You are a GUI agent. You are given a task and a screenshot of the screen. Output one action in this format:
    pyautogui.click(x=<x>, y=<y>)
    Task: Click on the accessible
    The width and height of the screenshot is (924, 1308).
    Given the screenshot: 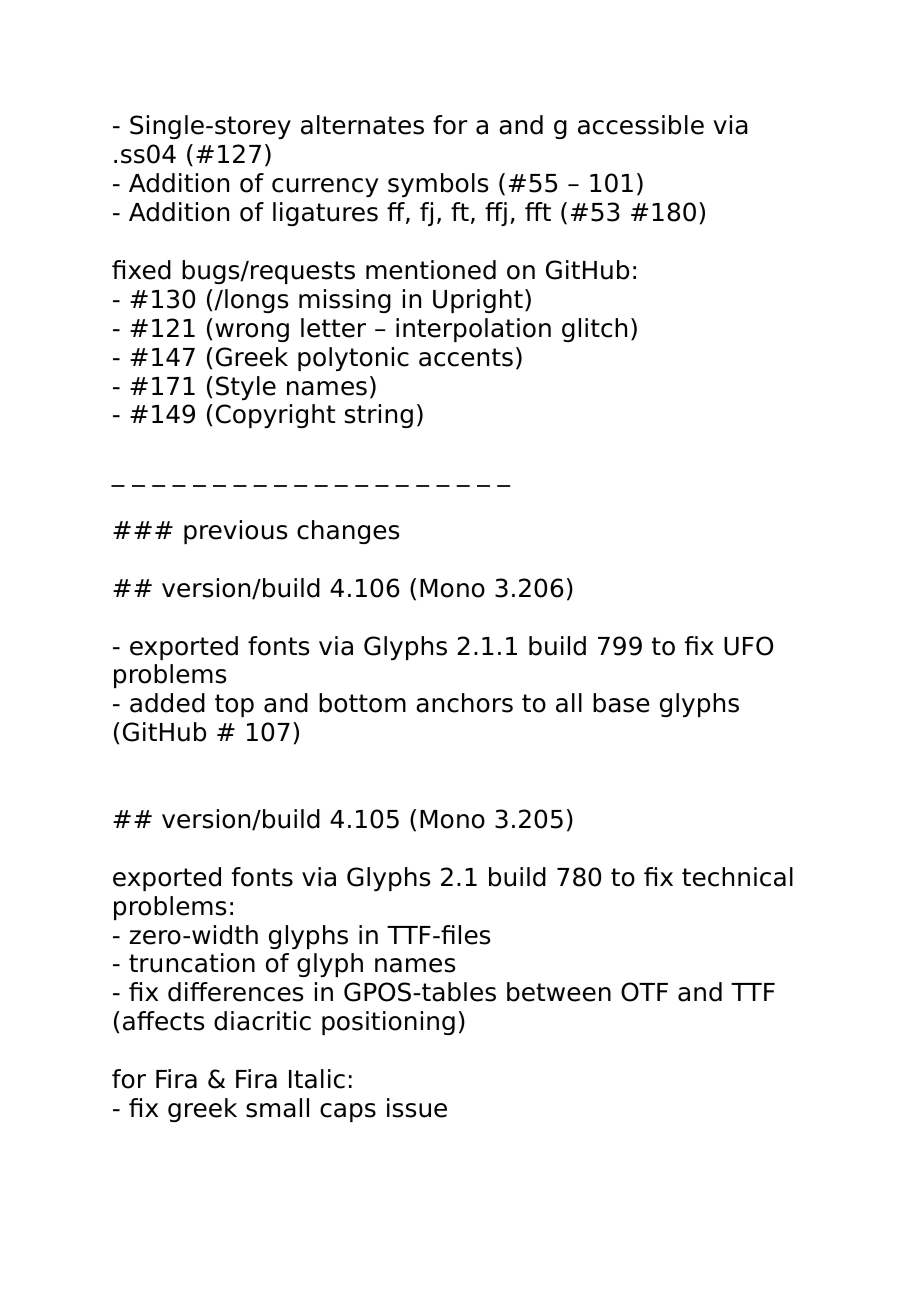 What is the action you would take?
    pyautogui.click(x=641, y=125)
